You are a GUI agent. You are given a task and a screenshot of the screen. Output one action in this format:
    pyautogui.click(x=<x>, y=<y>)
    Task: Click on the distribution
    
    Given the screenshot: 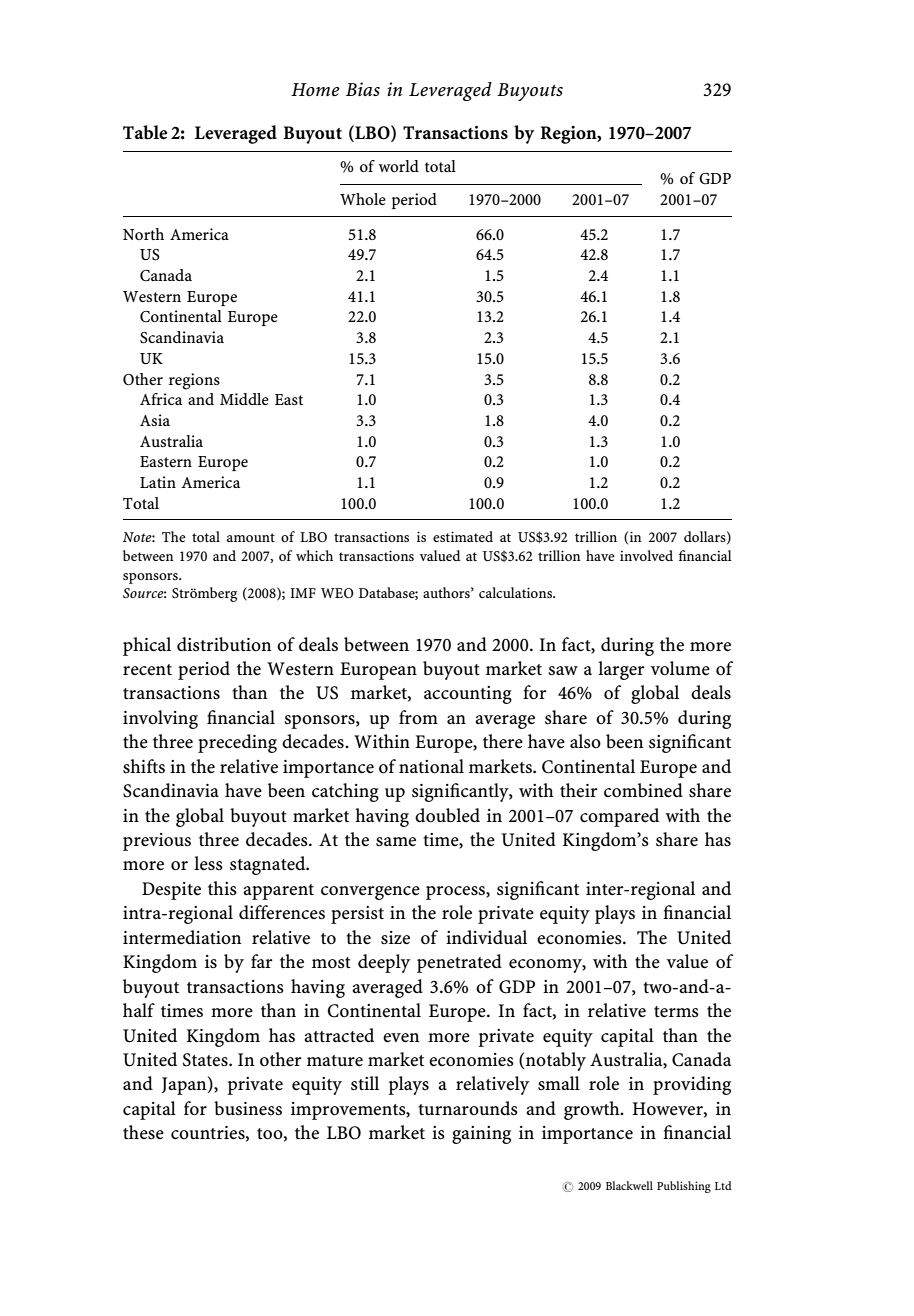 What is the action you would take?
    pyautogui.click(x=224, y=644)
